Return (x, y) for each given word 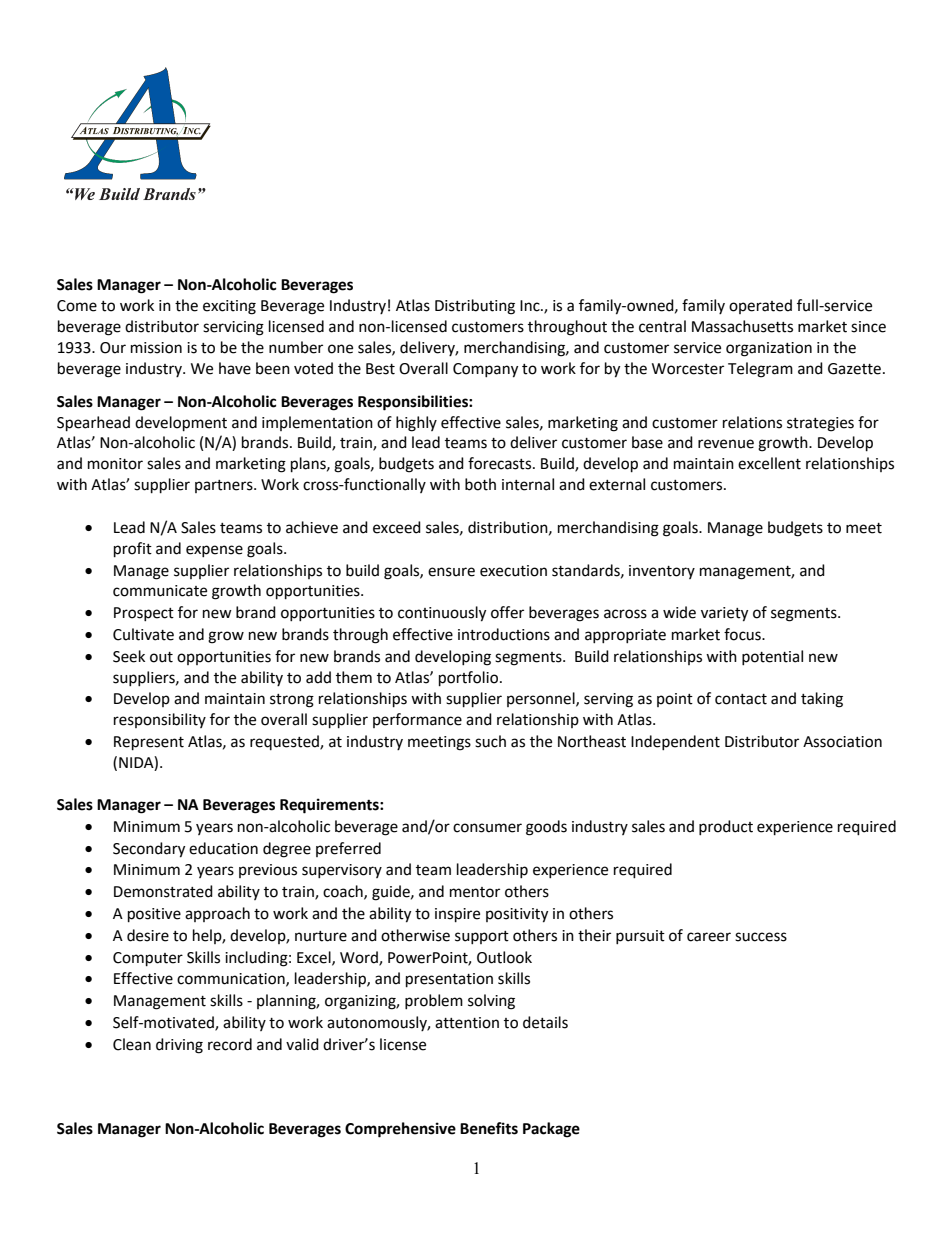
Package (551, 1130)
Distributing (475, 307)
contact (741, 699)
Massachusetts (742, 326)
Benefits (489, 1128)
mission (156, 348)
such (490, 741)
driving (179, 1046)
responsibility (160, 720)
